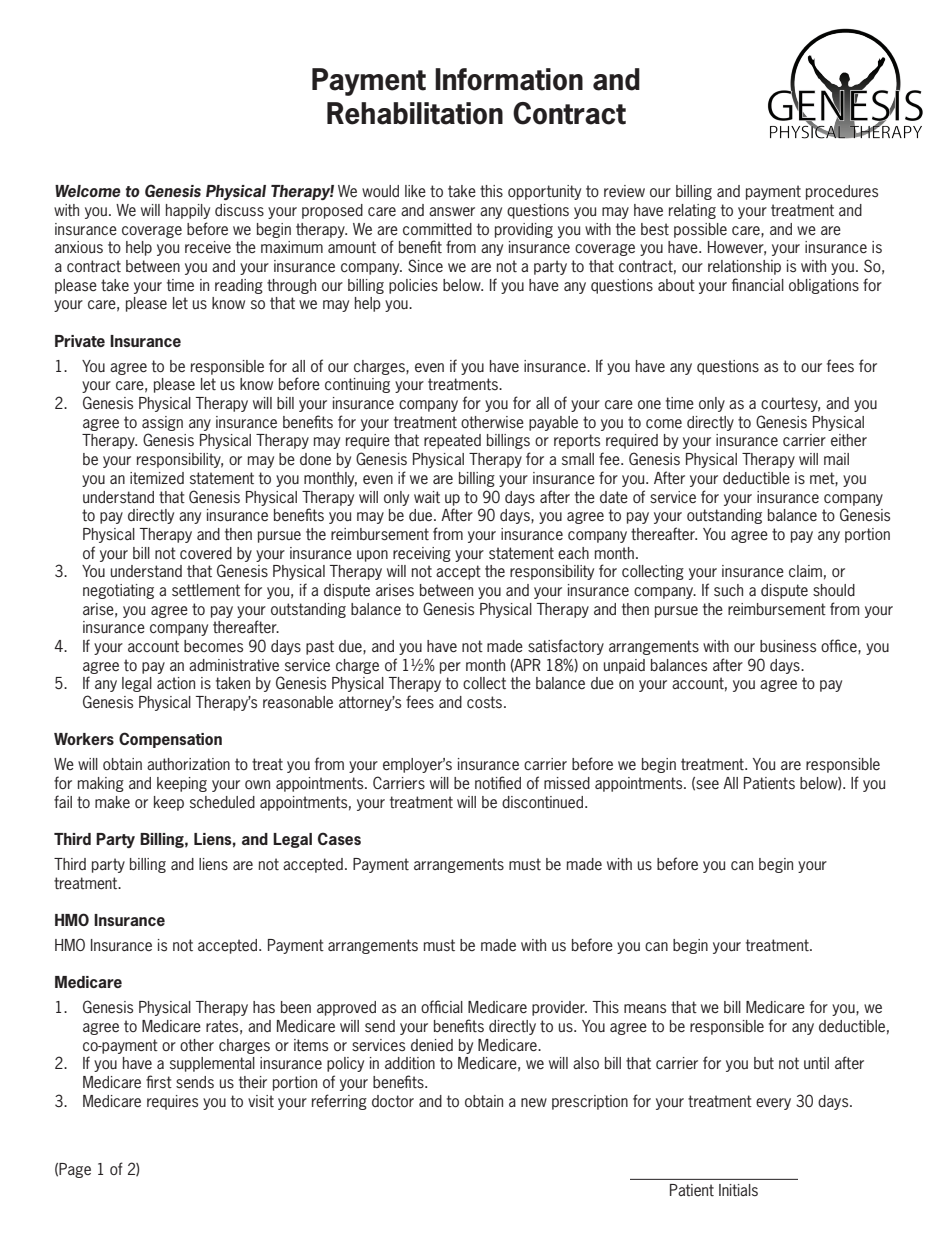 The width and height of the screenshot is (952, 1233). Describe the element at coordinates (452, 441) in the screenshot. I see `repeated` at that location.
